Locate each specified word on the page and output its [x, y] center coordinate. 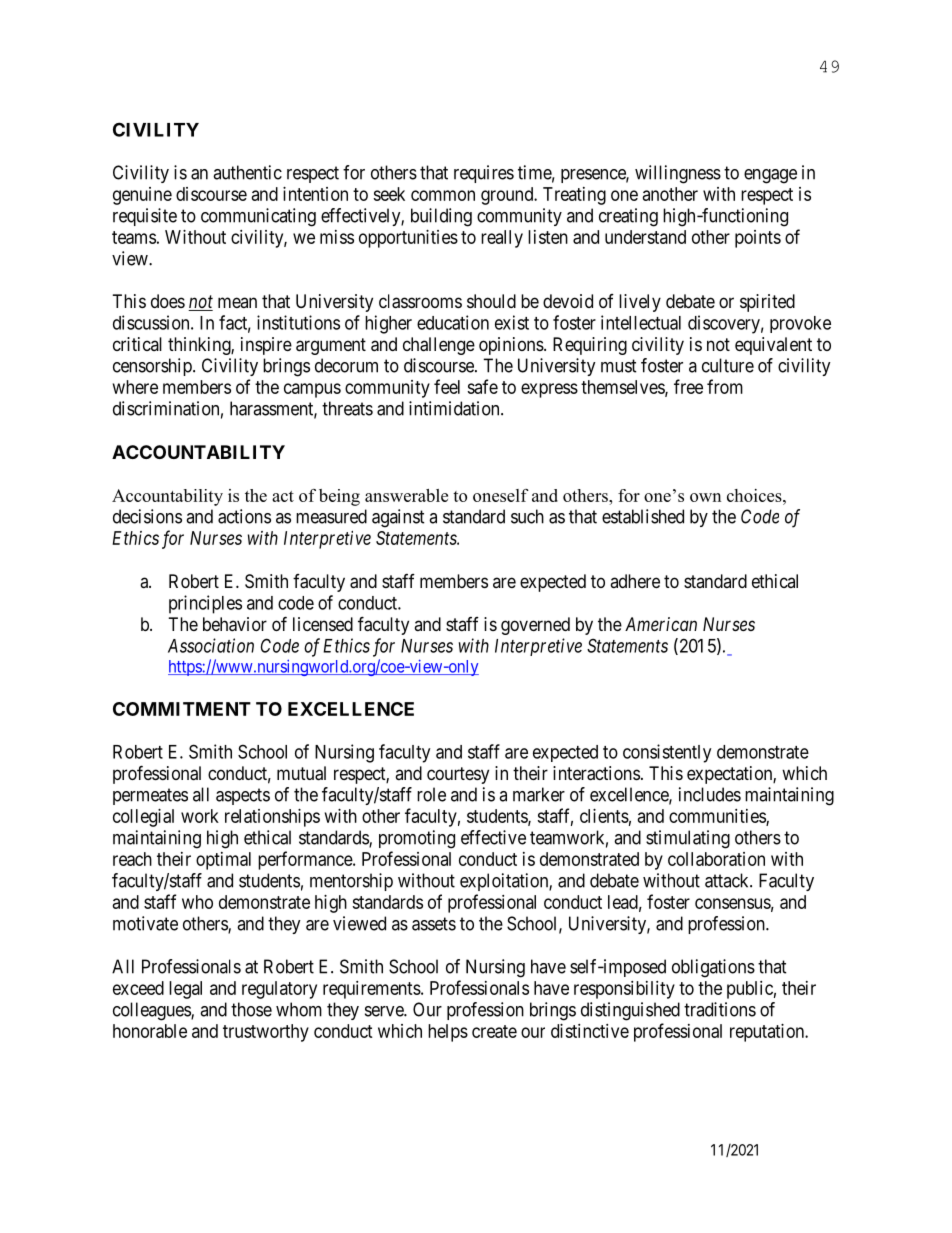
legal [185, 990]
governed [535, 626]
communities [718, 817]
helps [448, 1033]
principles [205, 604]
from [725, 386]
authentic [247, 172]
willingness [678, 174]
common [443, 195]
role [431, 794]
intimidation [455, 408]
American [661, 624]
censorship [153, 367]
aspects [243, 796]
